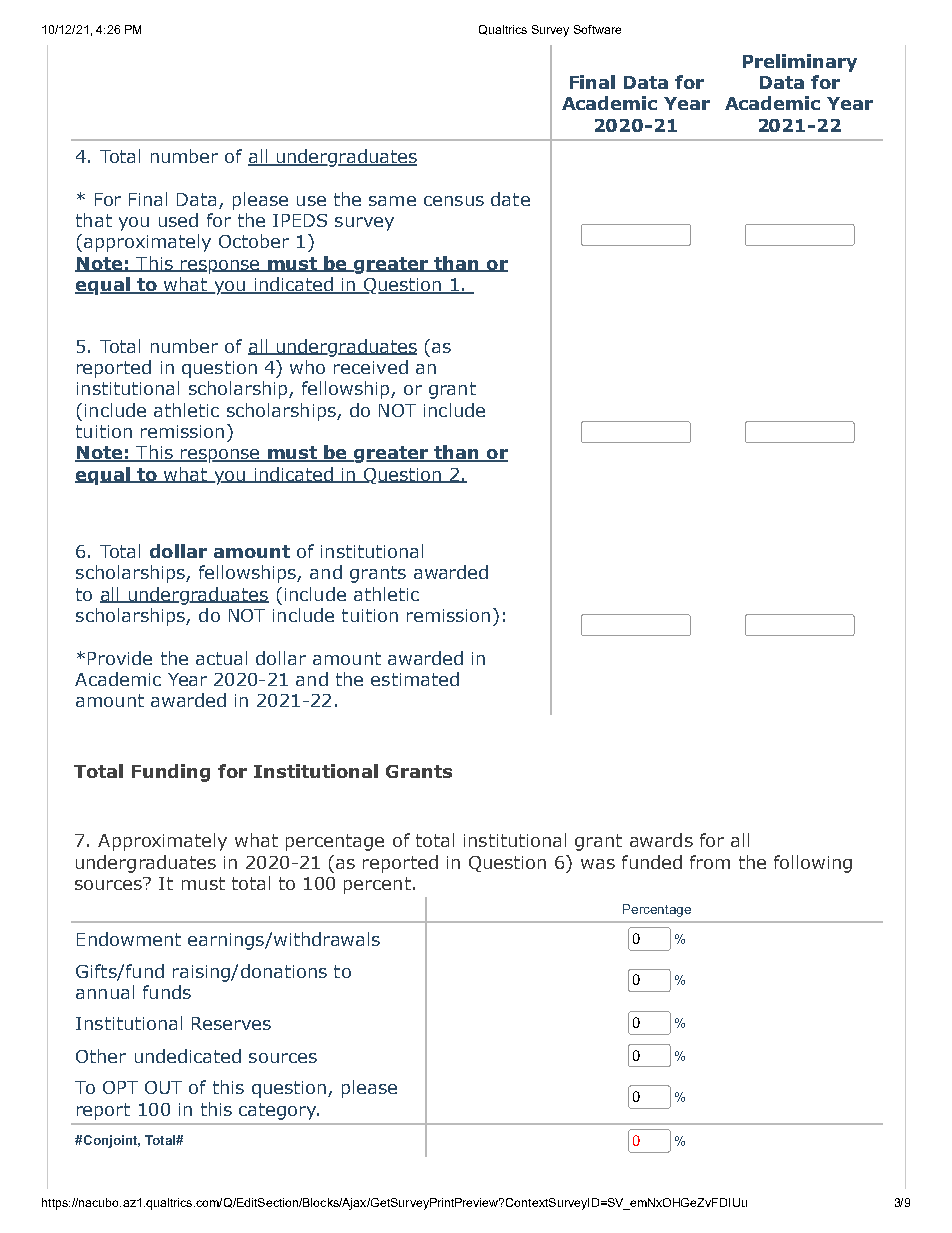 The image size is (952, 1233). I want to click on Software, so click(597, 29).
